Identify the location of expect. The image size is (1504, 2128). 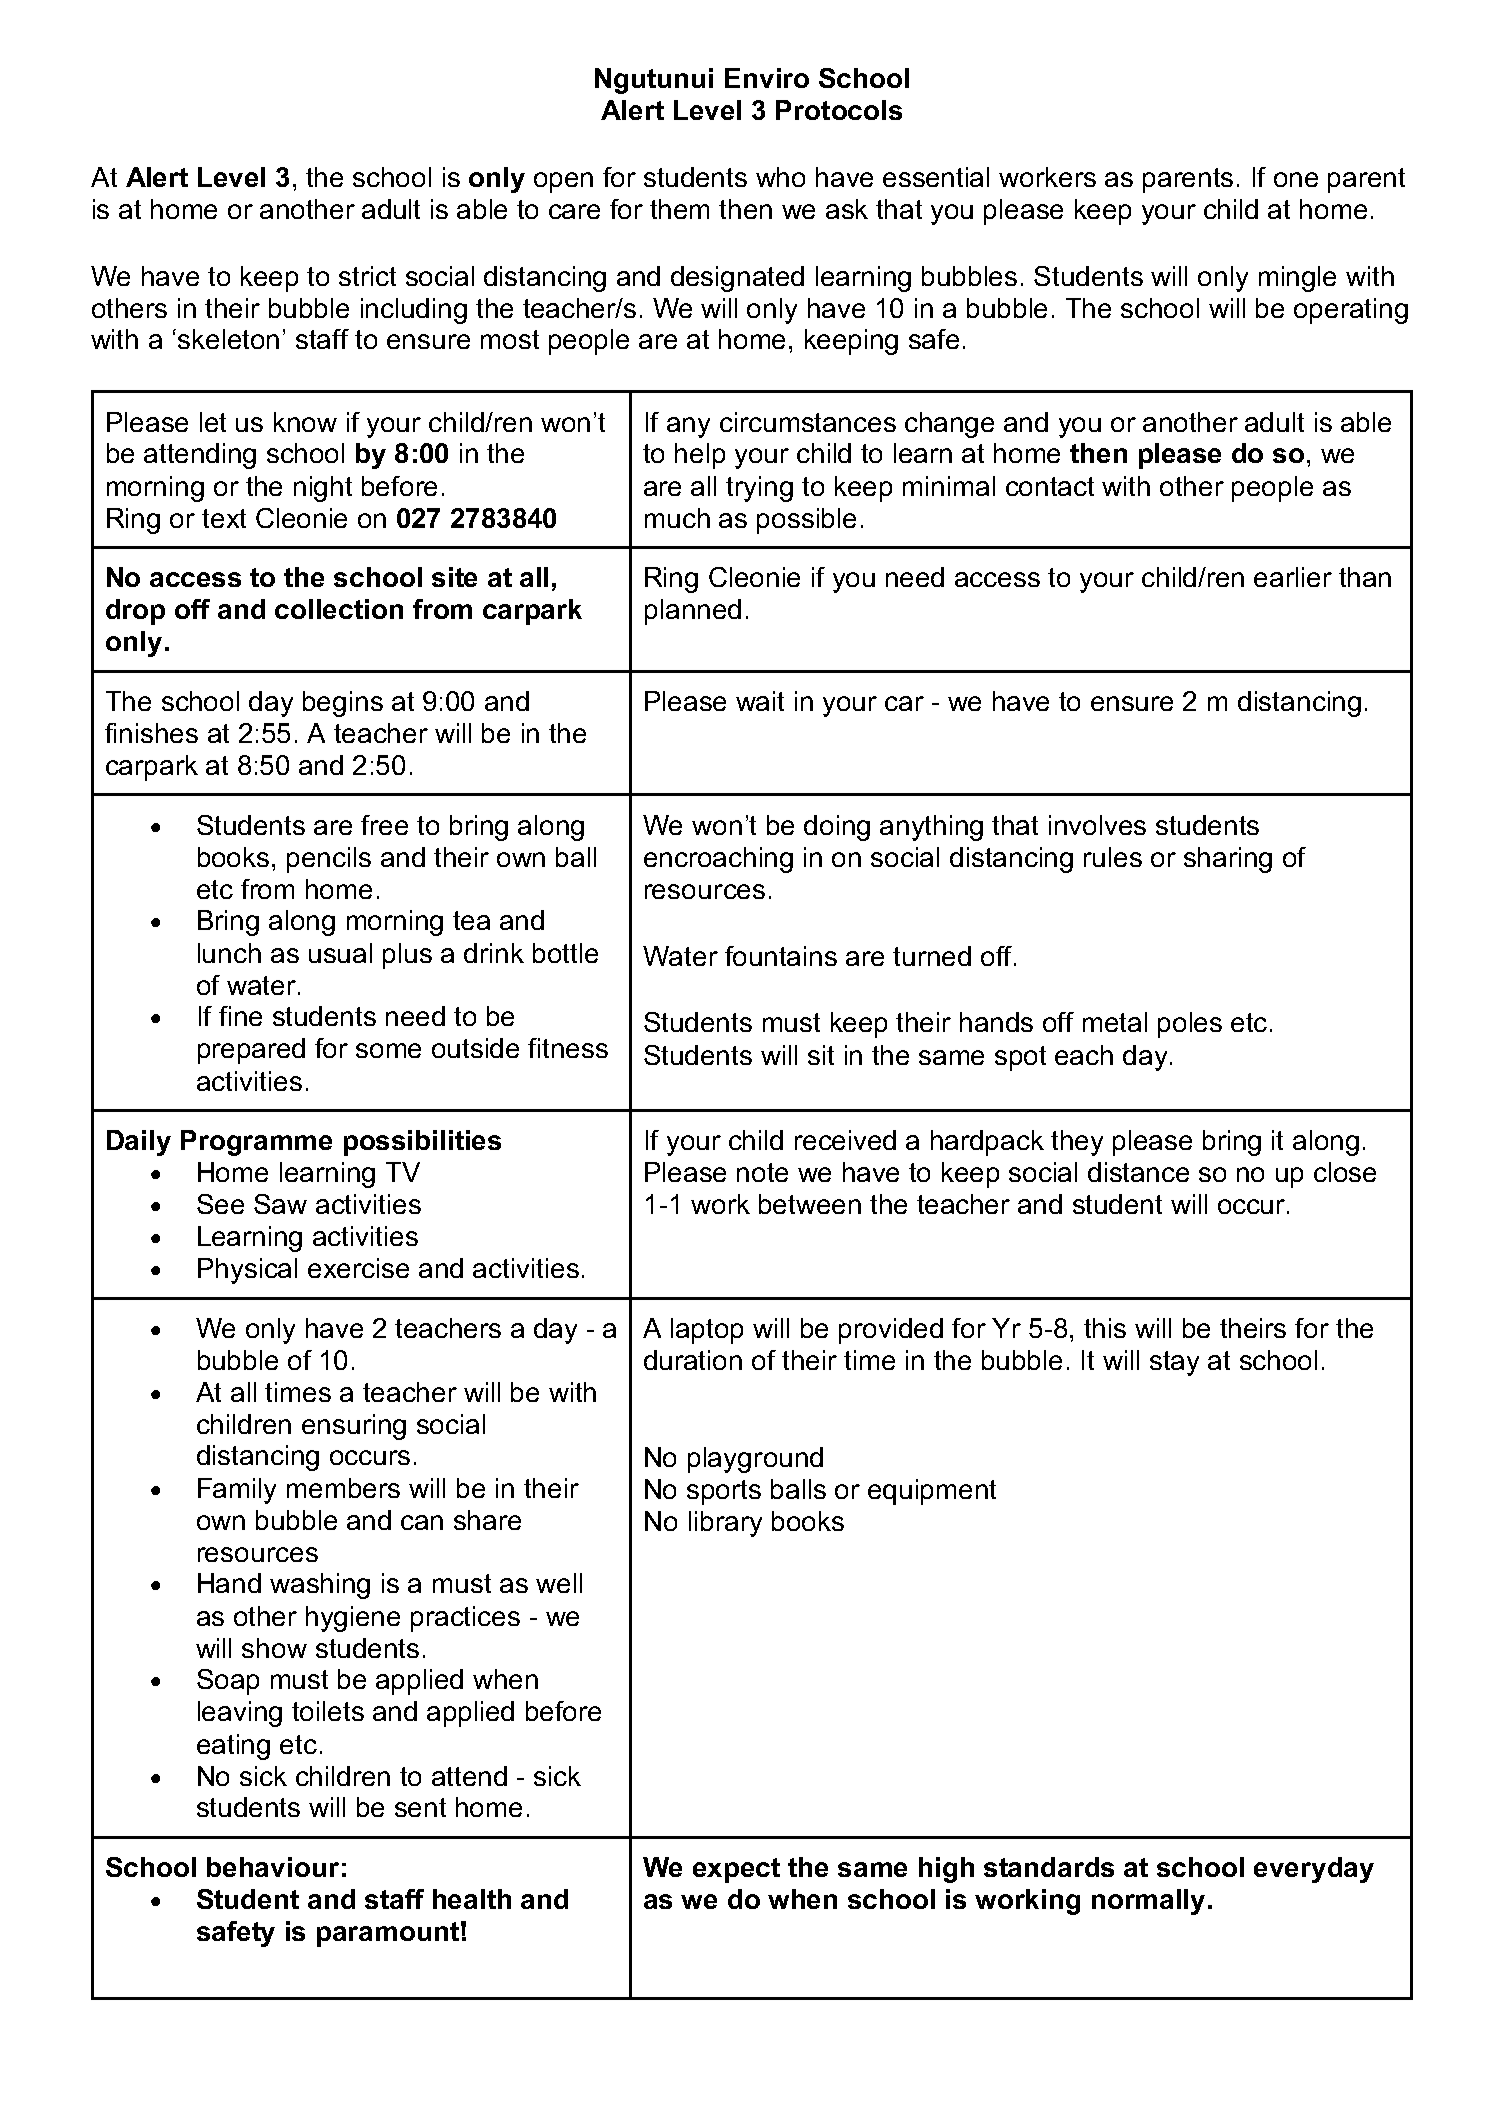
(736, 1870).
